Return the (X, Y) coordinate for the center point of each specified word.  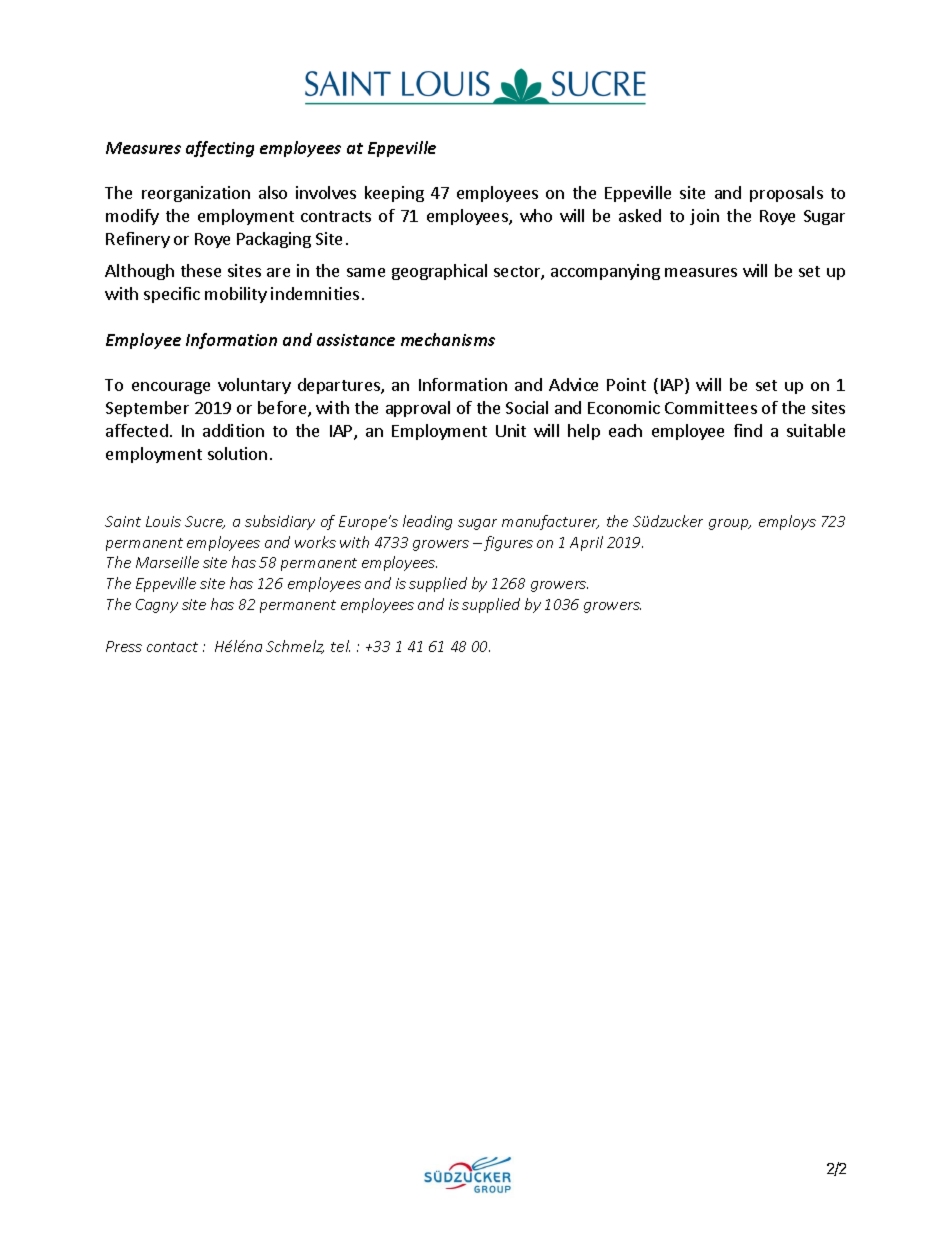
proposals (786, 194)
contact (172, 647)
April (586, 543)
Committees (711, 407)
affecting (220, 149)
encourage (171, 388)
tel (340, 646)
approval (418, 409)
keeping (394, 194)
